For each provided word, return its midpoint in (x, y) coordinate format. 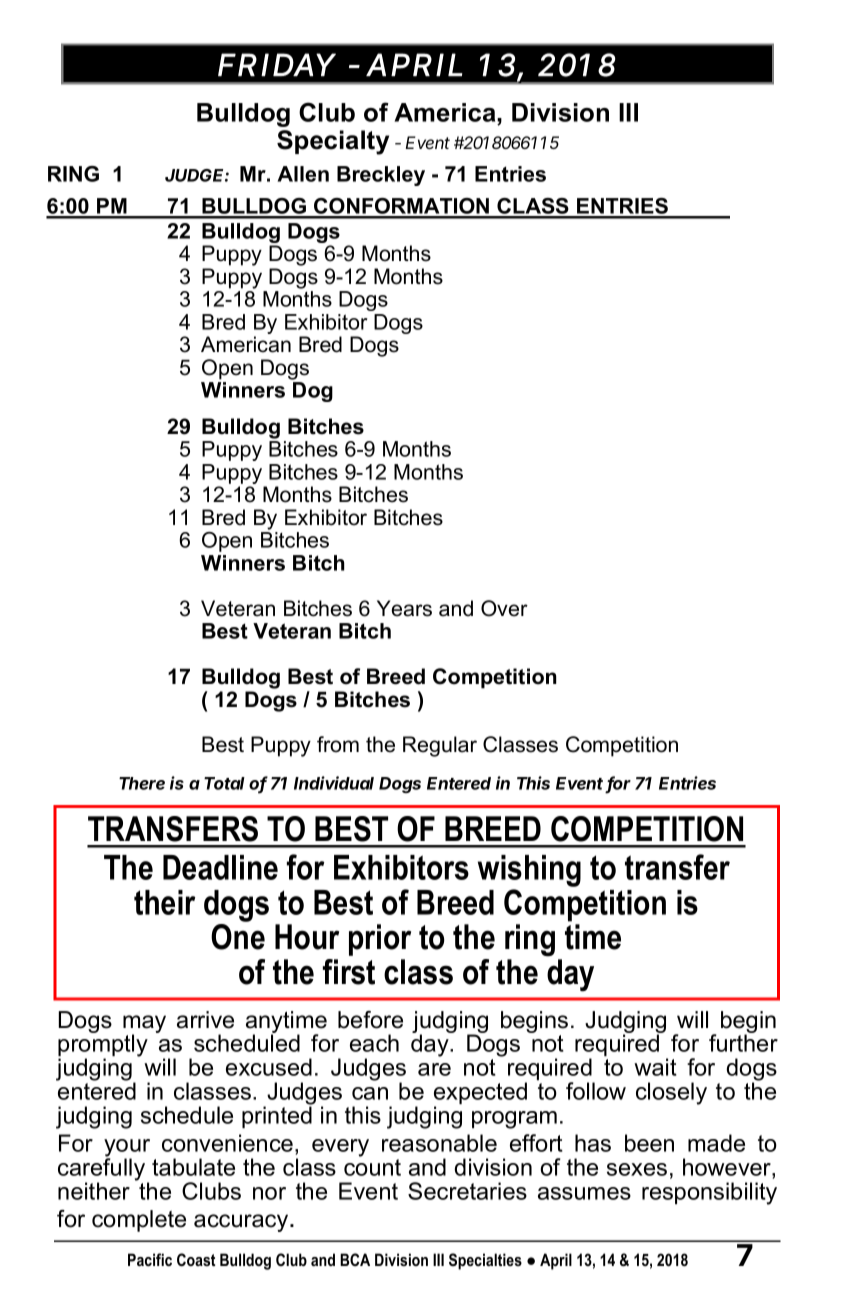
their (165, 902)
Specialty (333, 142)
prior (380, 940)
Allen (303, 174)
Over (504, 608)
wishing (529, 872)
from (338, 744)
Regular (440, 746)
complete (139, 1221)
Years (404, 608)
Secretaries (467, 1191)
